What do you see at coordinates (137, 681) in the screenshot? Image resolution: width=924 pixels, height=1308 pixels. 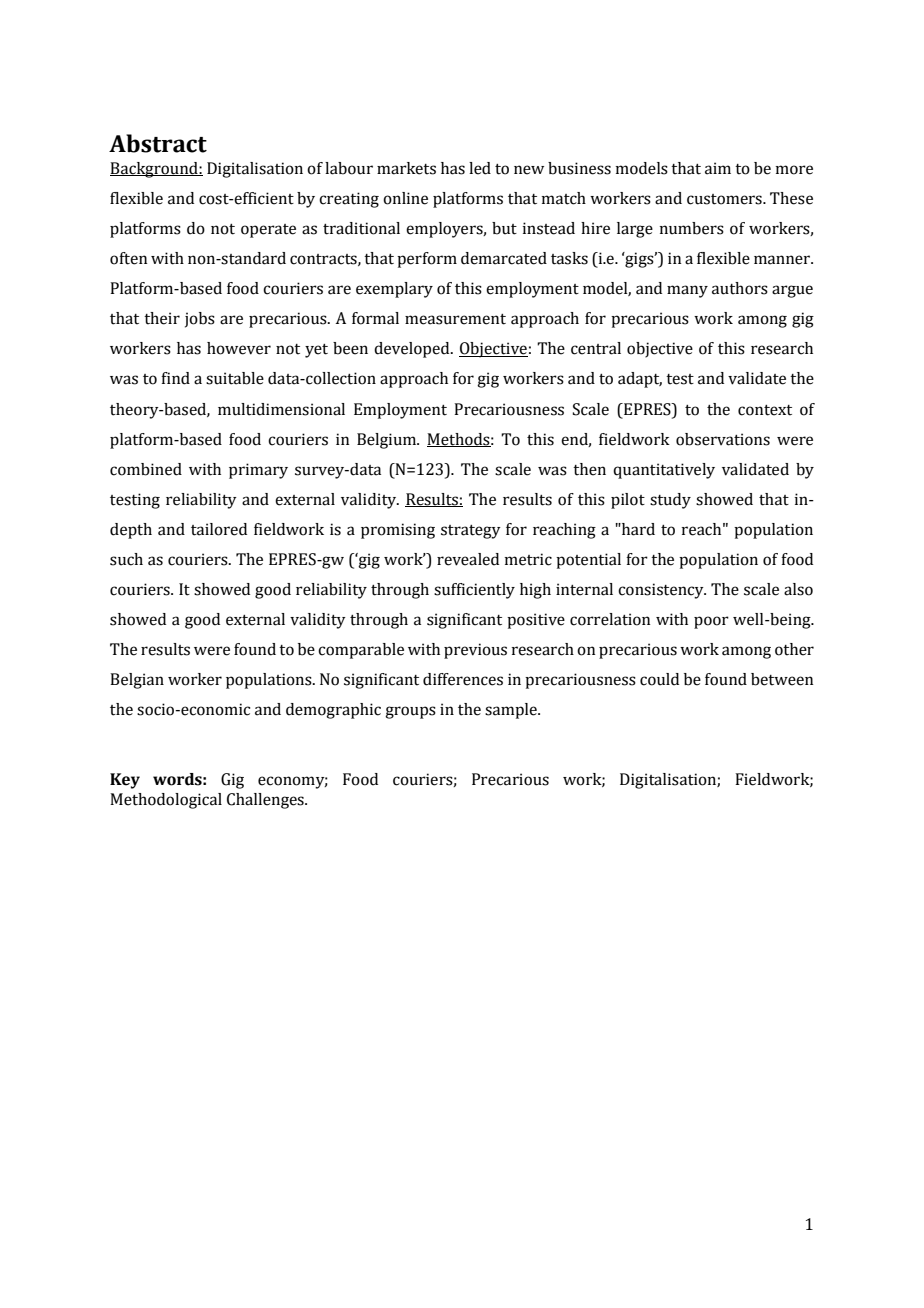 I see `Belgian` at bounding box center [137, 681].
